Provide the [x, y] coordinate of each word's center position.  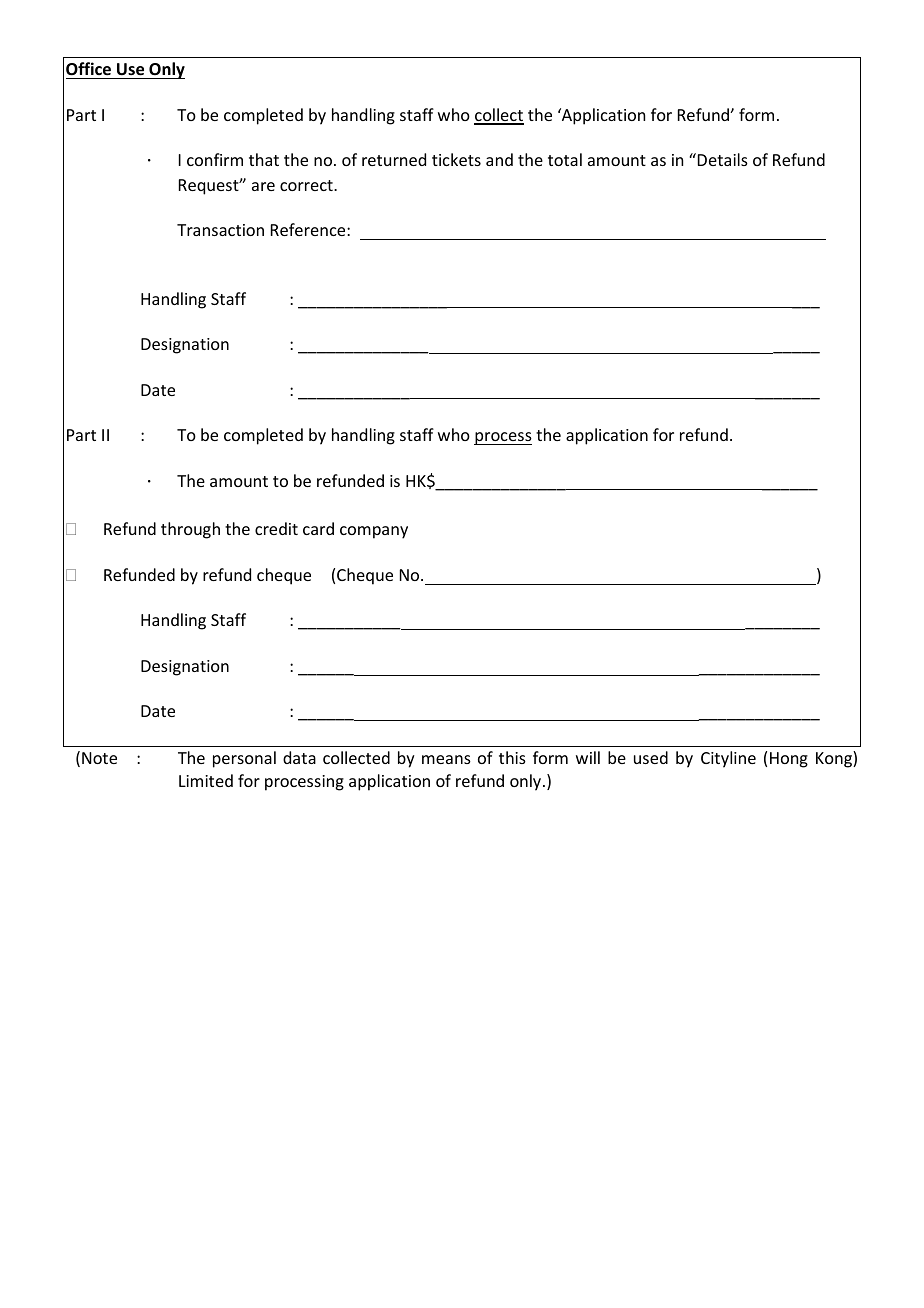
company [374, 532]
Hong [789, 760]
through [190, 530]
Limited [206, 780]
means [446, 759]
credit [276, 528]
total [565, 159]
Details [723, 159]
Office [88, 69]
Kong [835, 759]
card [318, 528]
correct [307, 185]
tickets [456, 159]
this [512, 757]
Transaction [220, 230]
